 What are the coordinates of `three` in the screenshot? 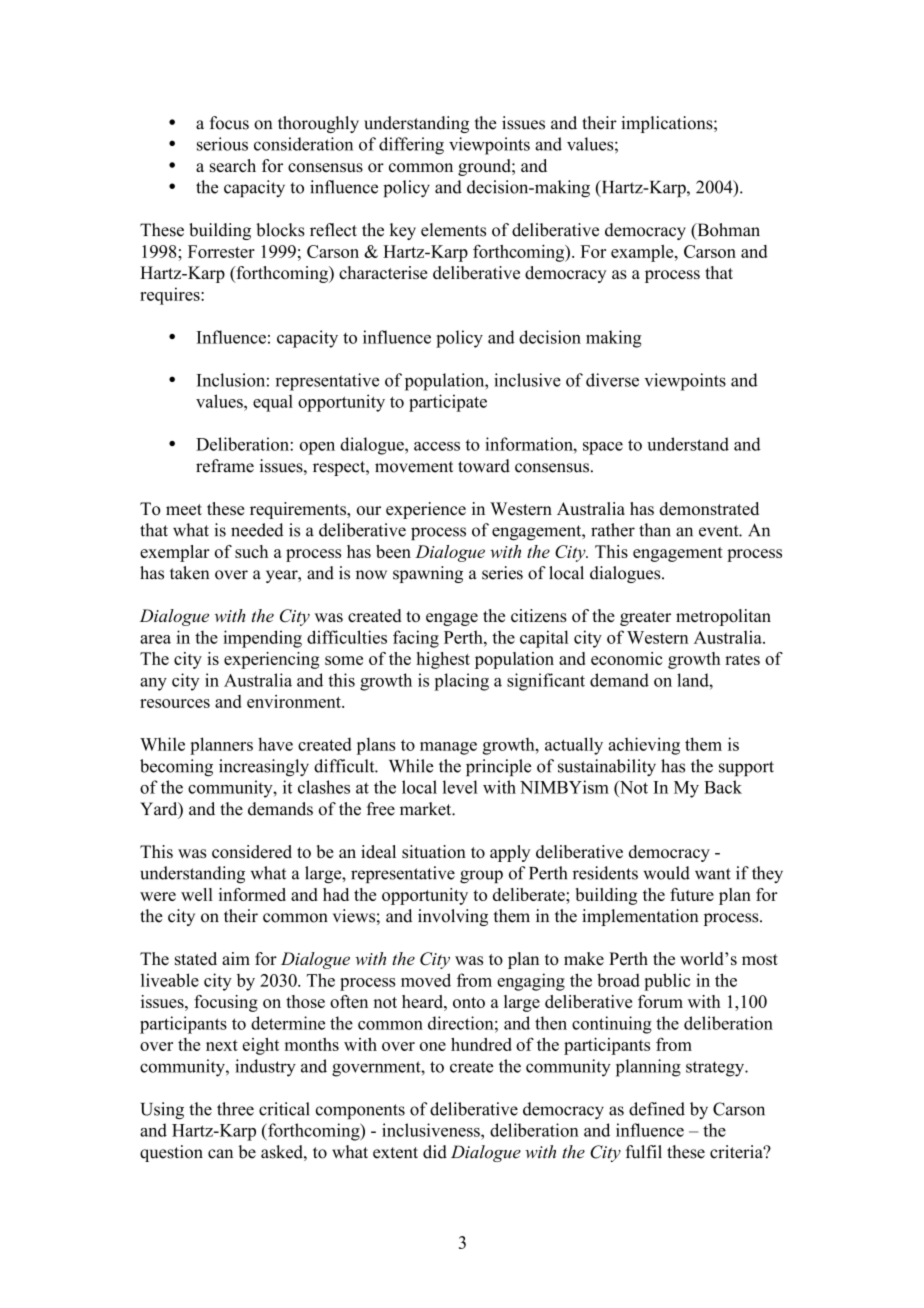 It's located at (235, 1109).
